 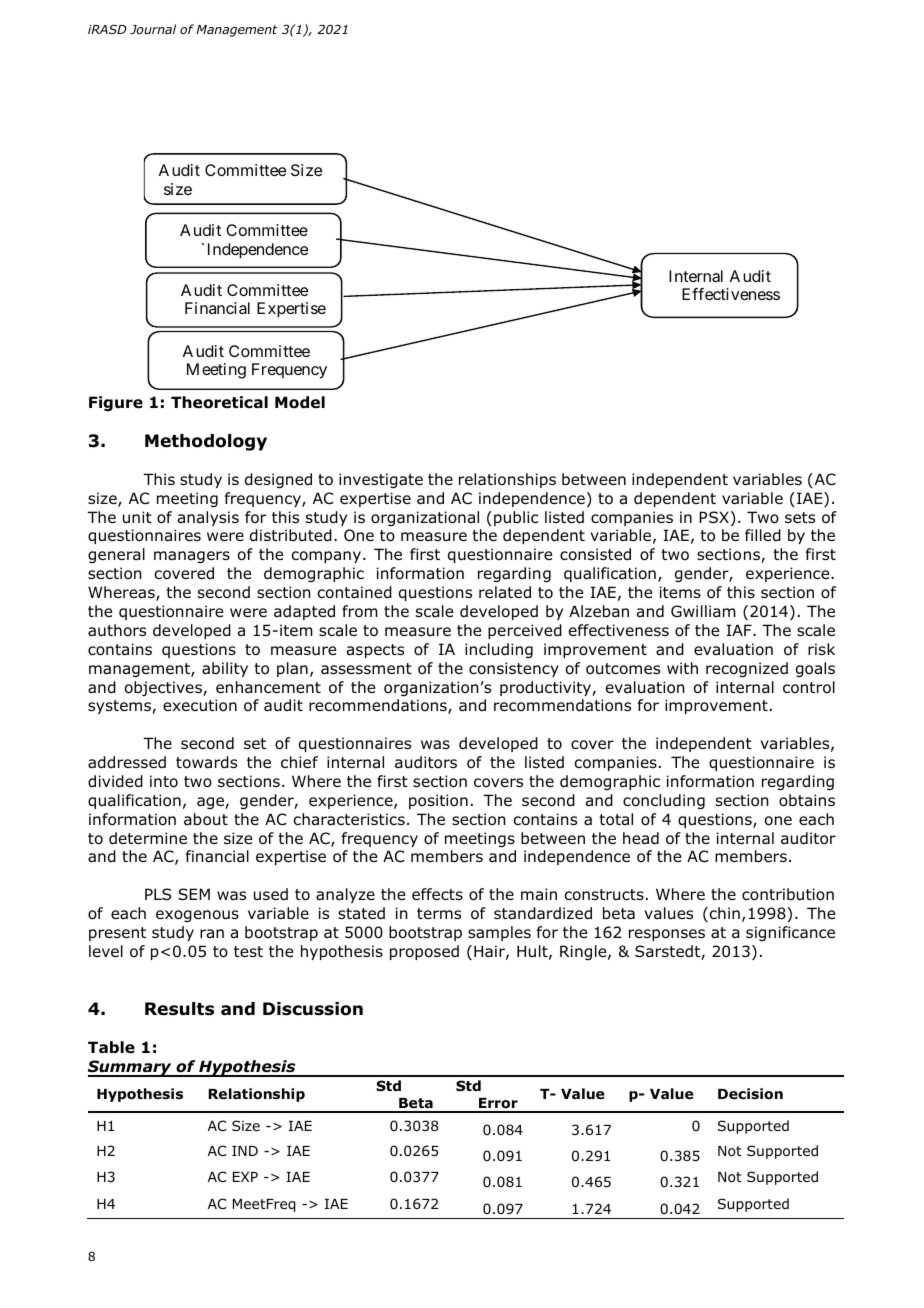 I want to click on Journal, so click(x=153, y=29).
